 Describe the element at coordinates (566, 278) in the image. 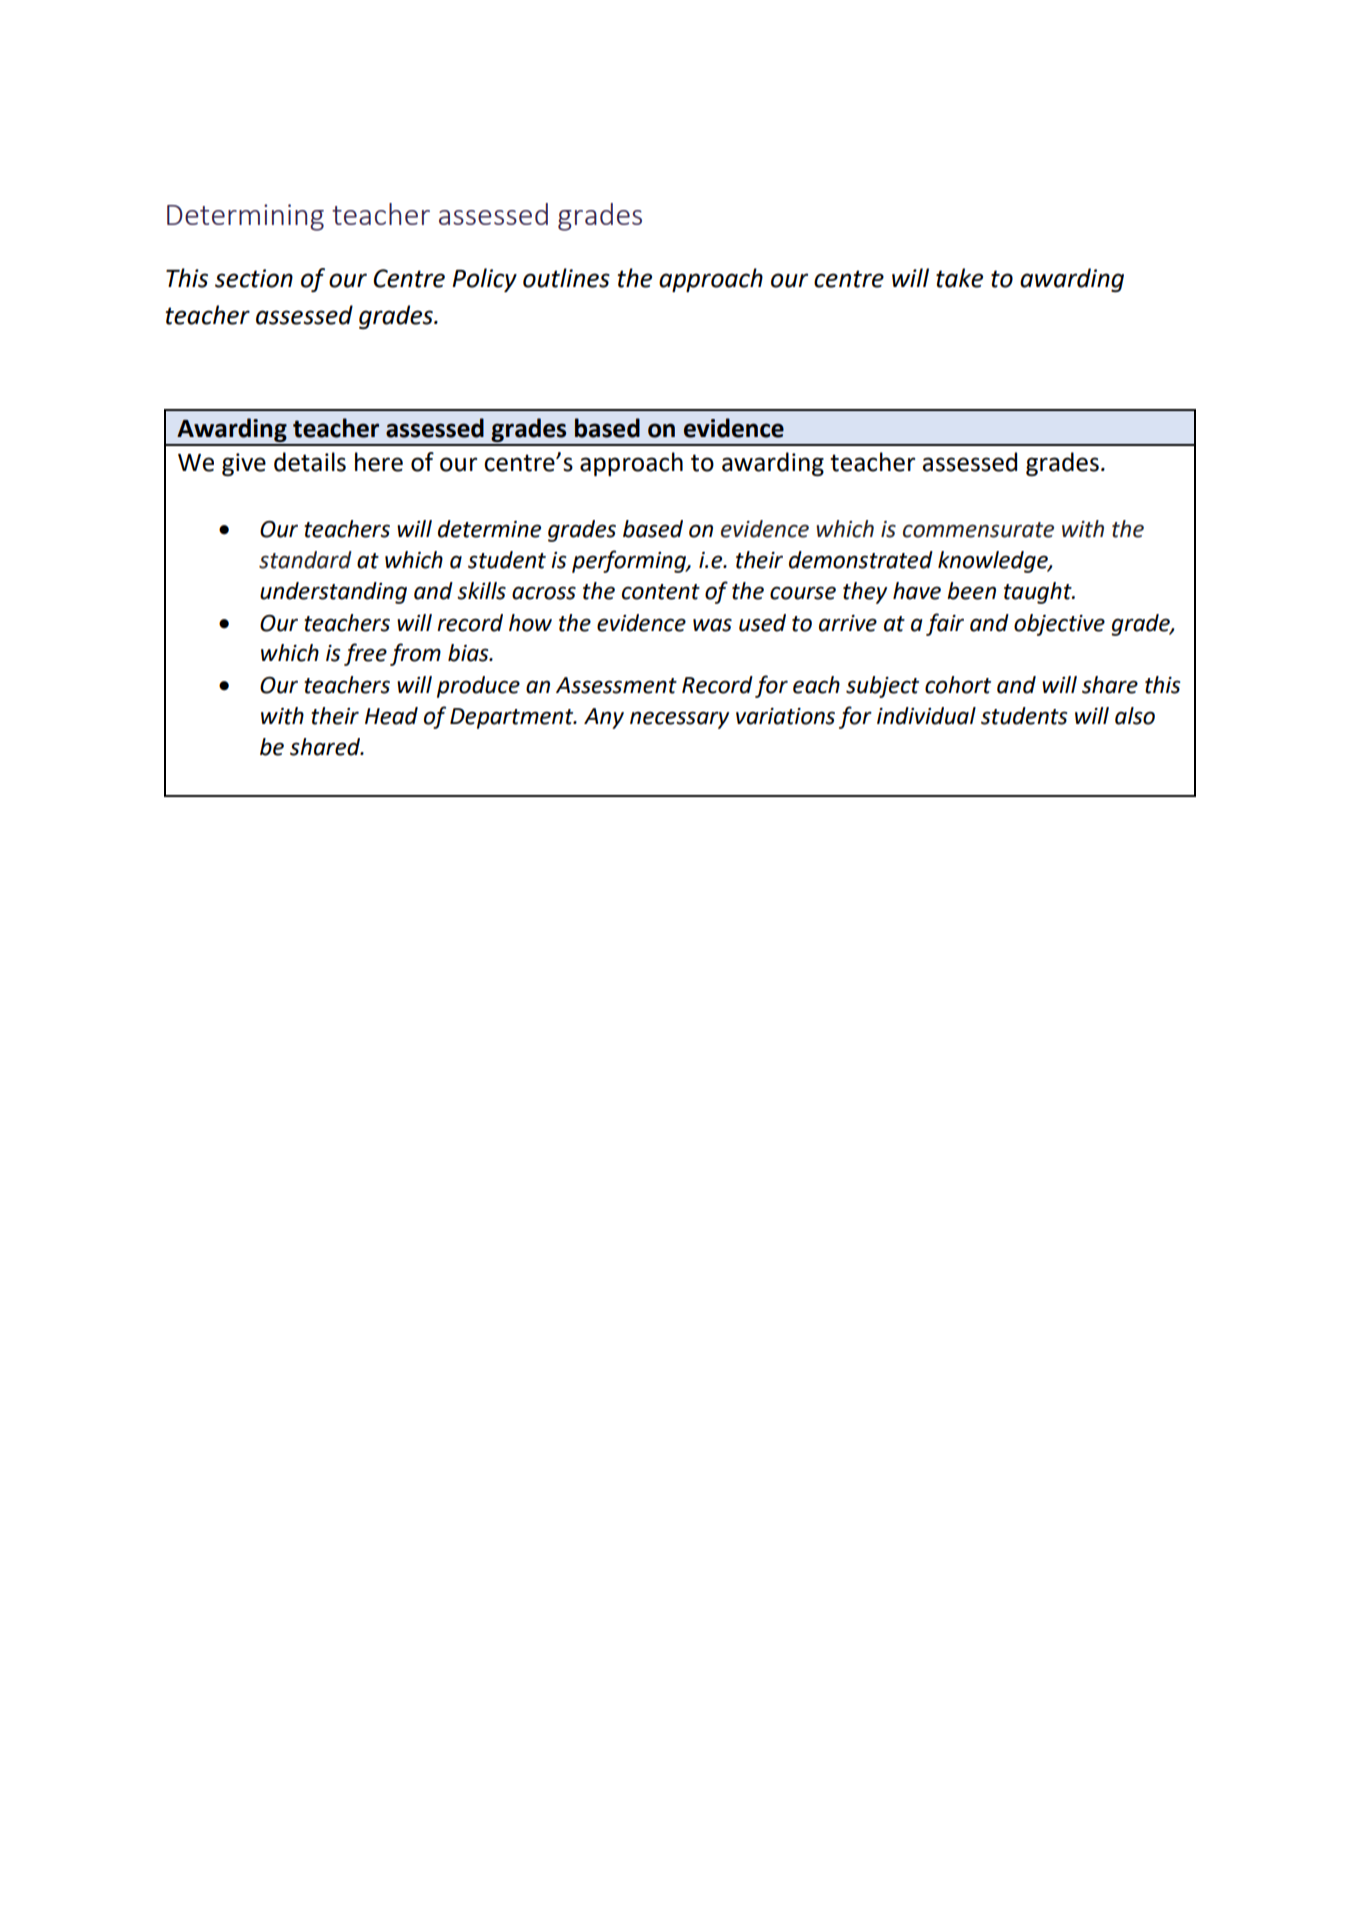

I see `outlines` at that location.
